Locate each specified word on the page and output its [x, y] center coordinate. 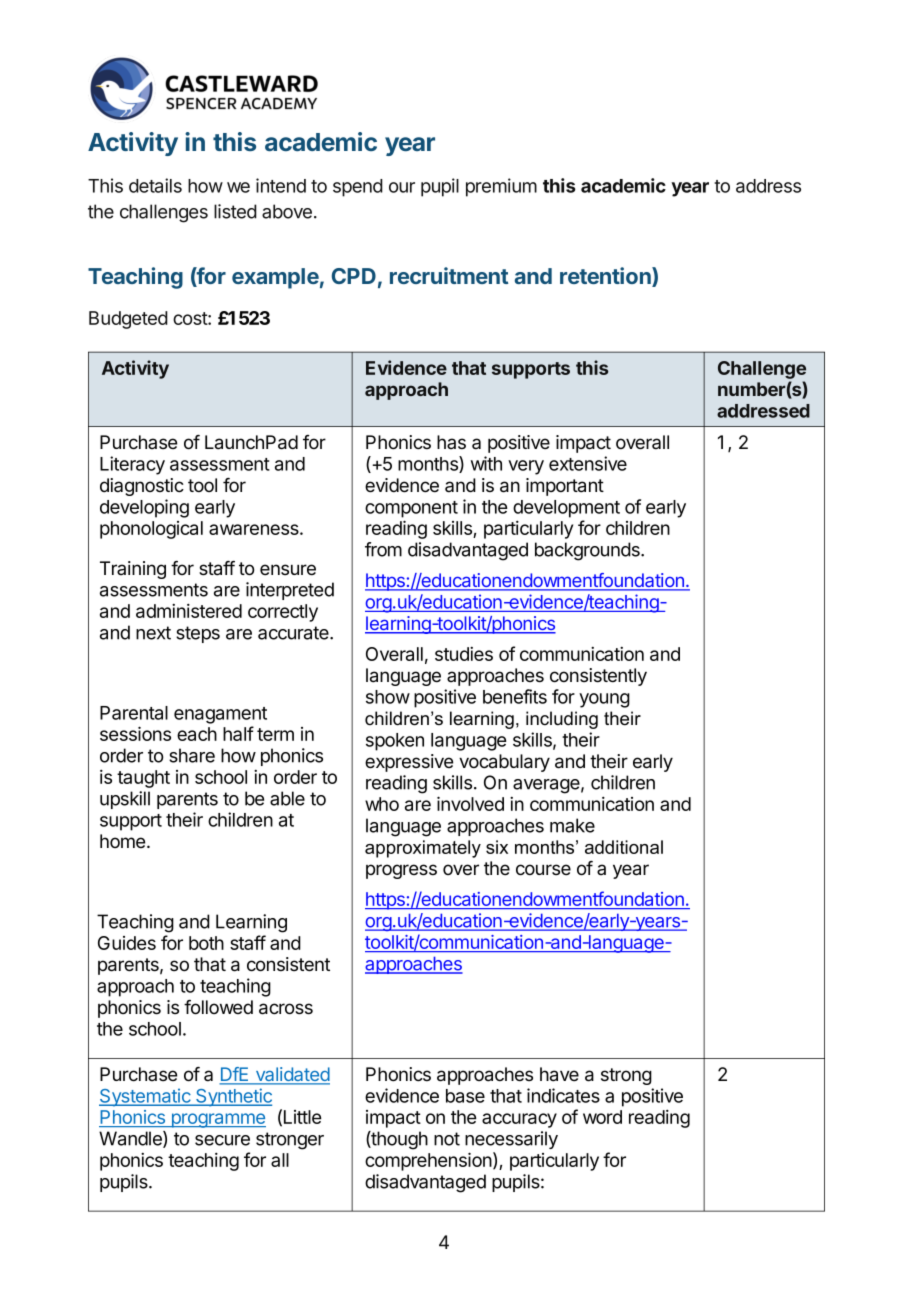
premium [501, 187]
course [543, 870]
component [411, 509]
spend [358, 188]
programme [217, 1120]
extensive [588, 463]
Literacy [132, 465]
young [604, 700]
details [155, 185]
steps [198, 634]
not [447, 1139]
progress [401, 871]
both [206, 943]
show [388, 697]
